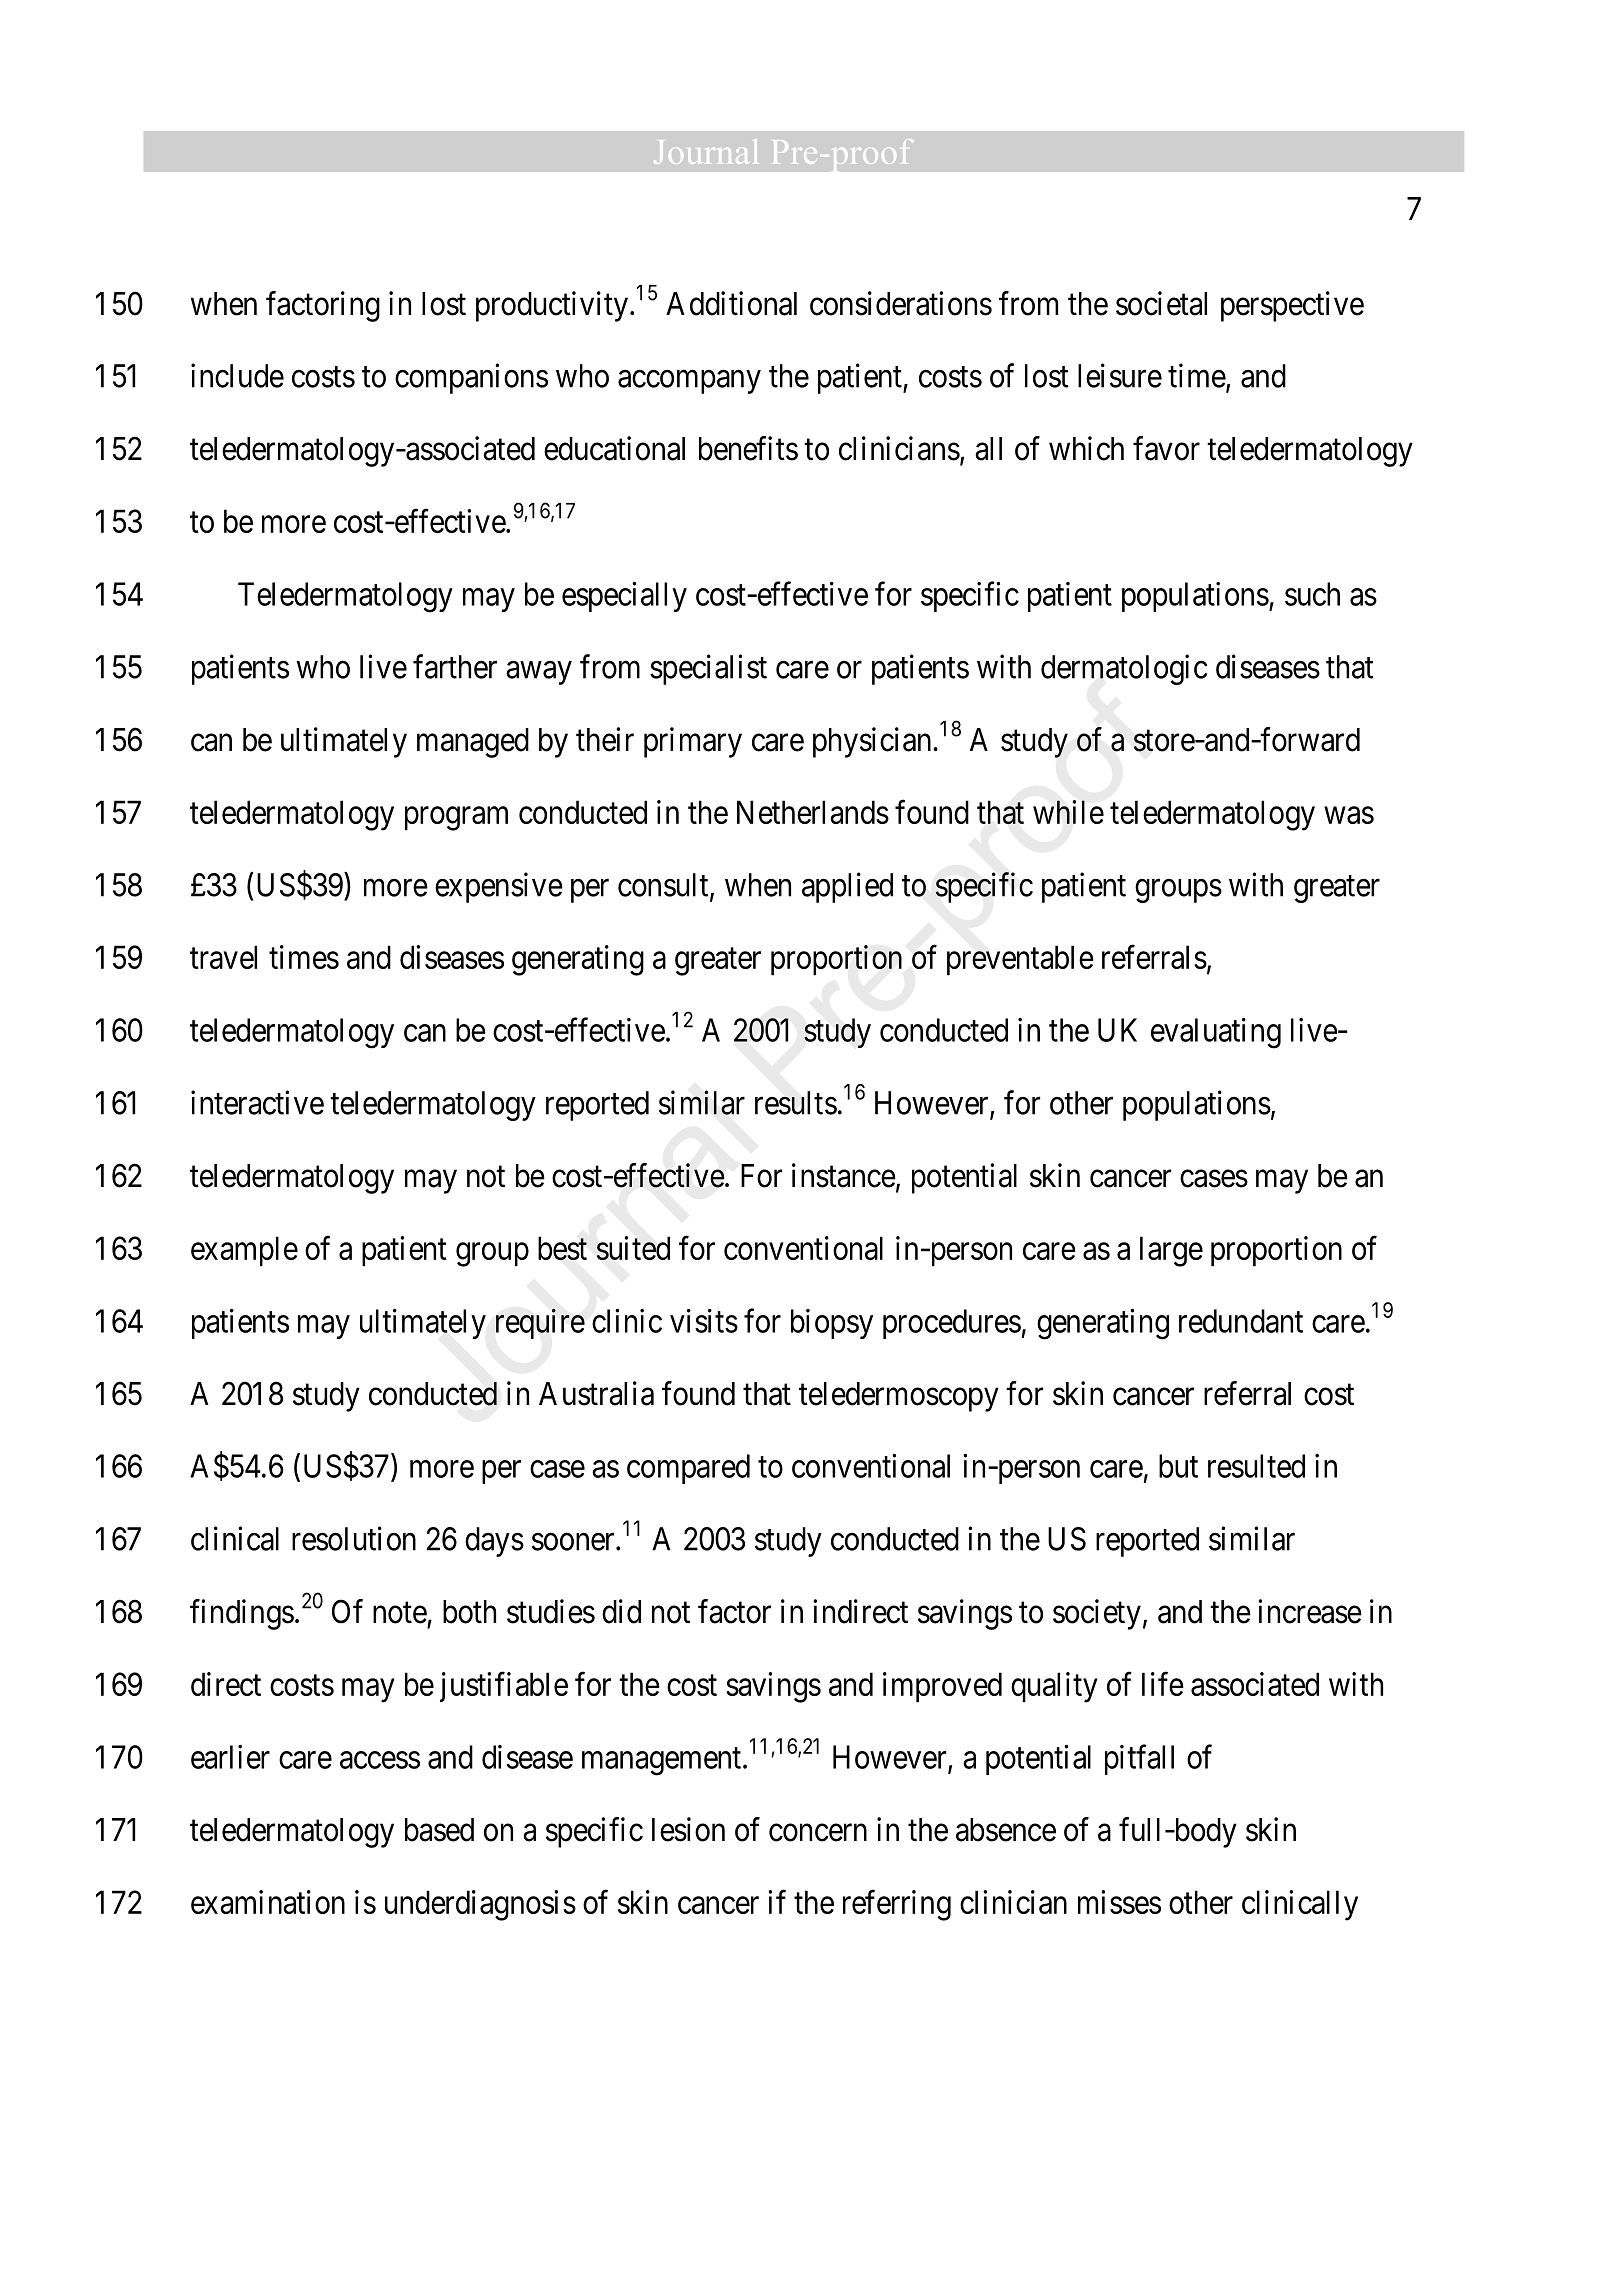 The width and height of the screenshot is (1610, 2278). I want to click on biopsy, so click(832, 1324).
